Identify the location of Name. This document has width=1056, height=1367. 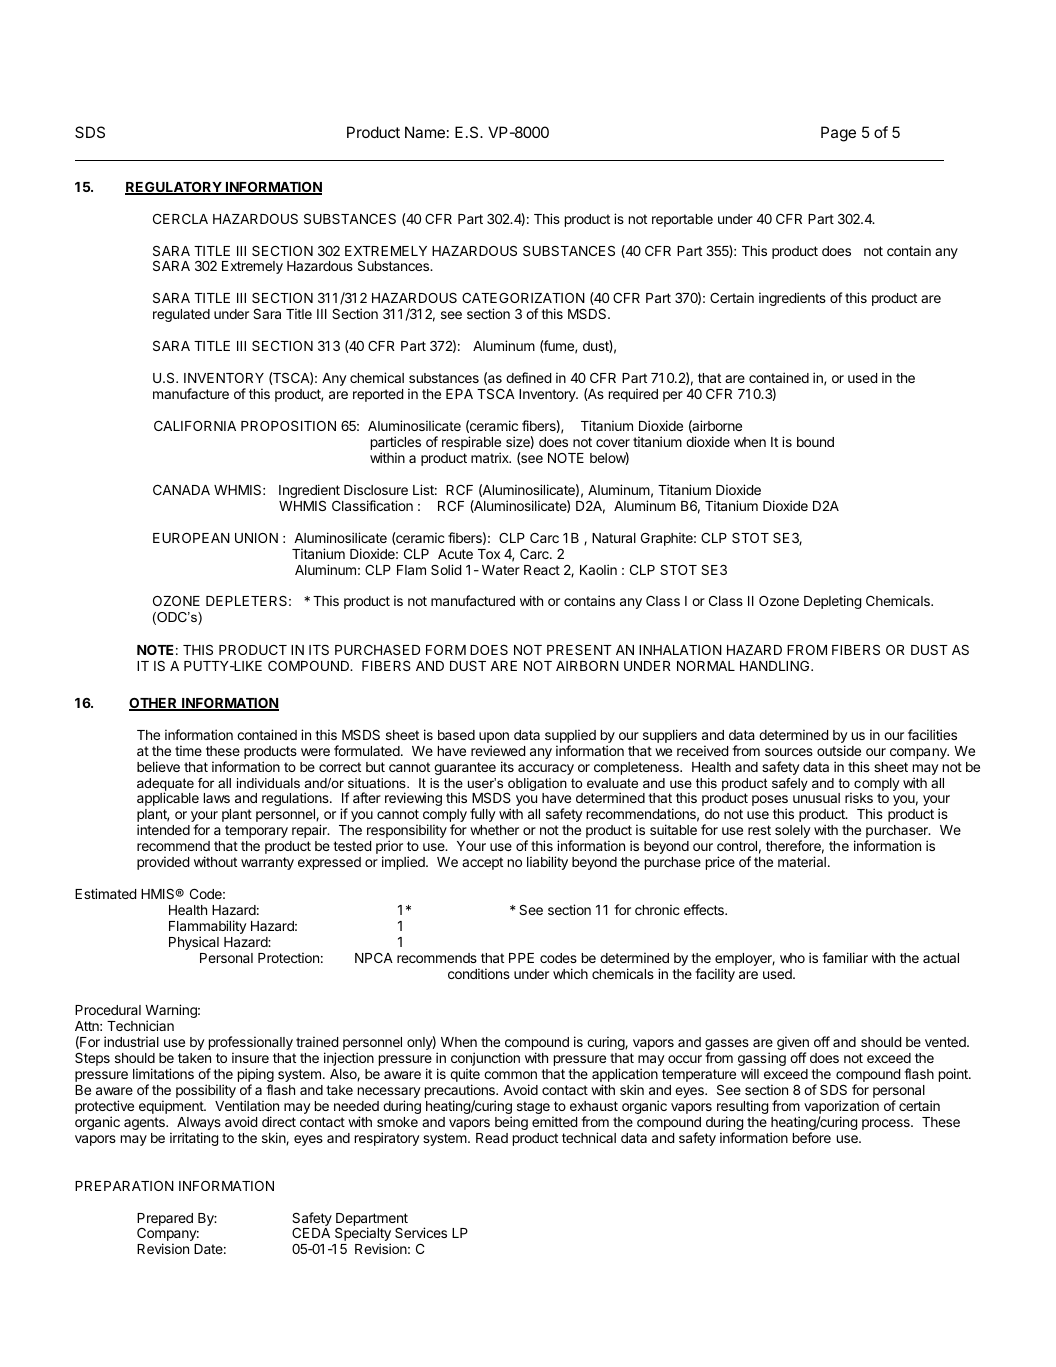
(425, 132).
